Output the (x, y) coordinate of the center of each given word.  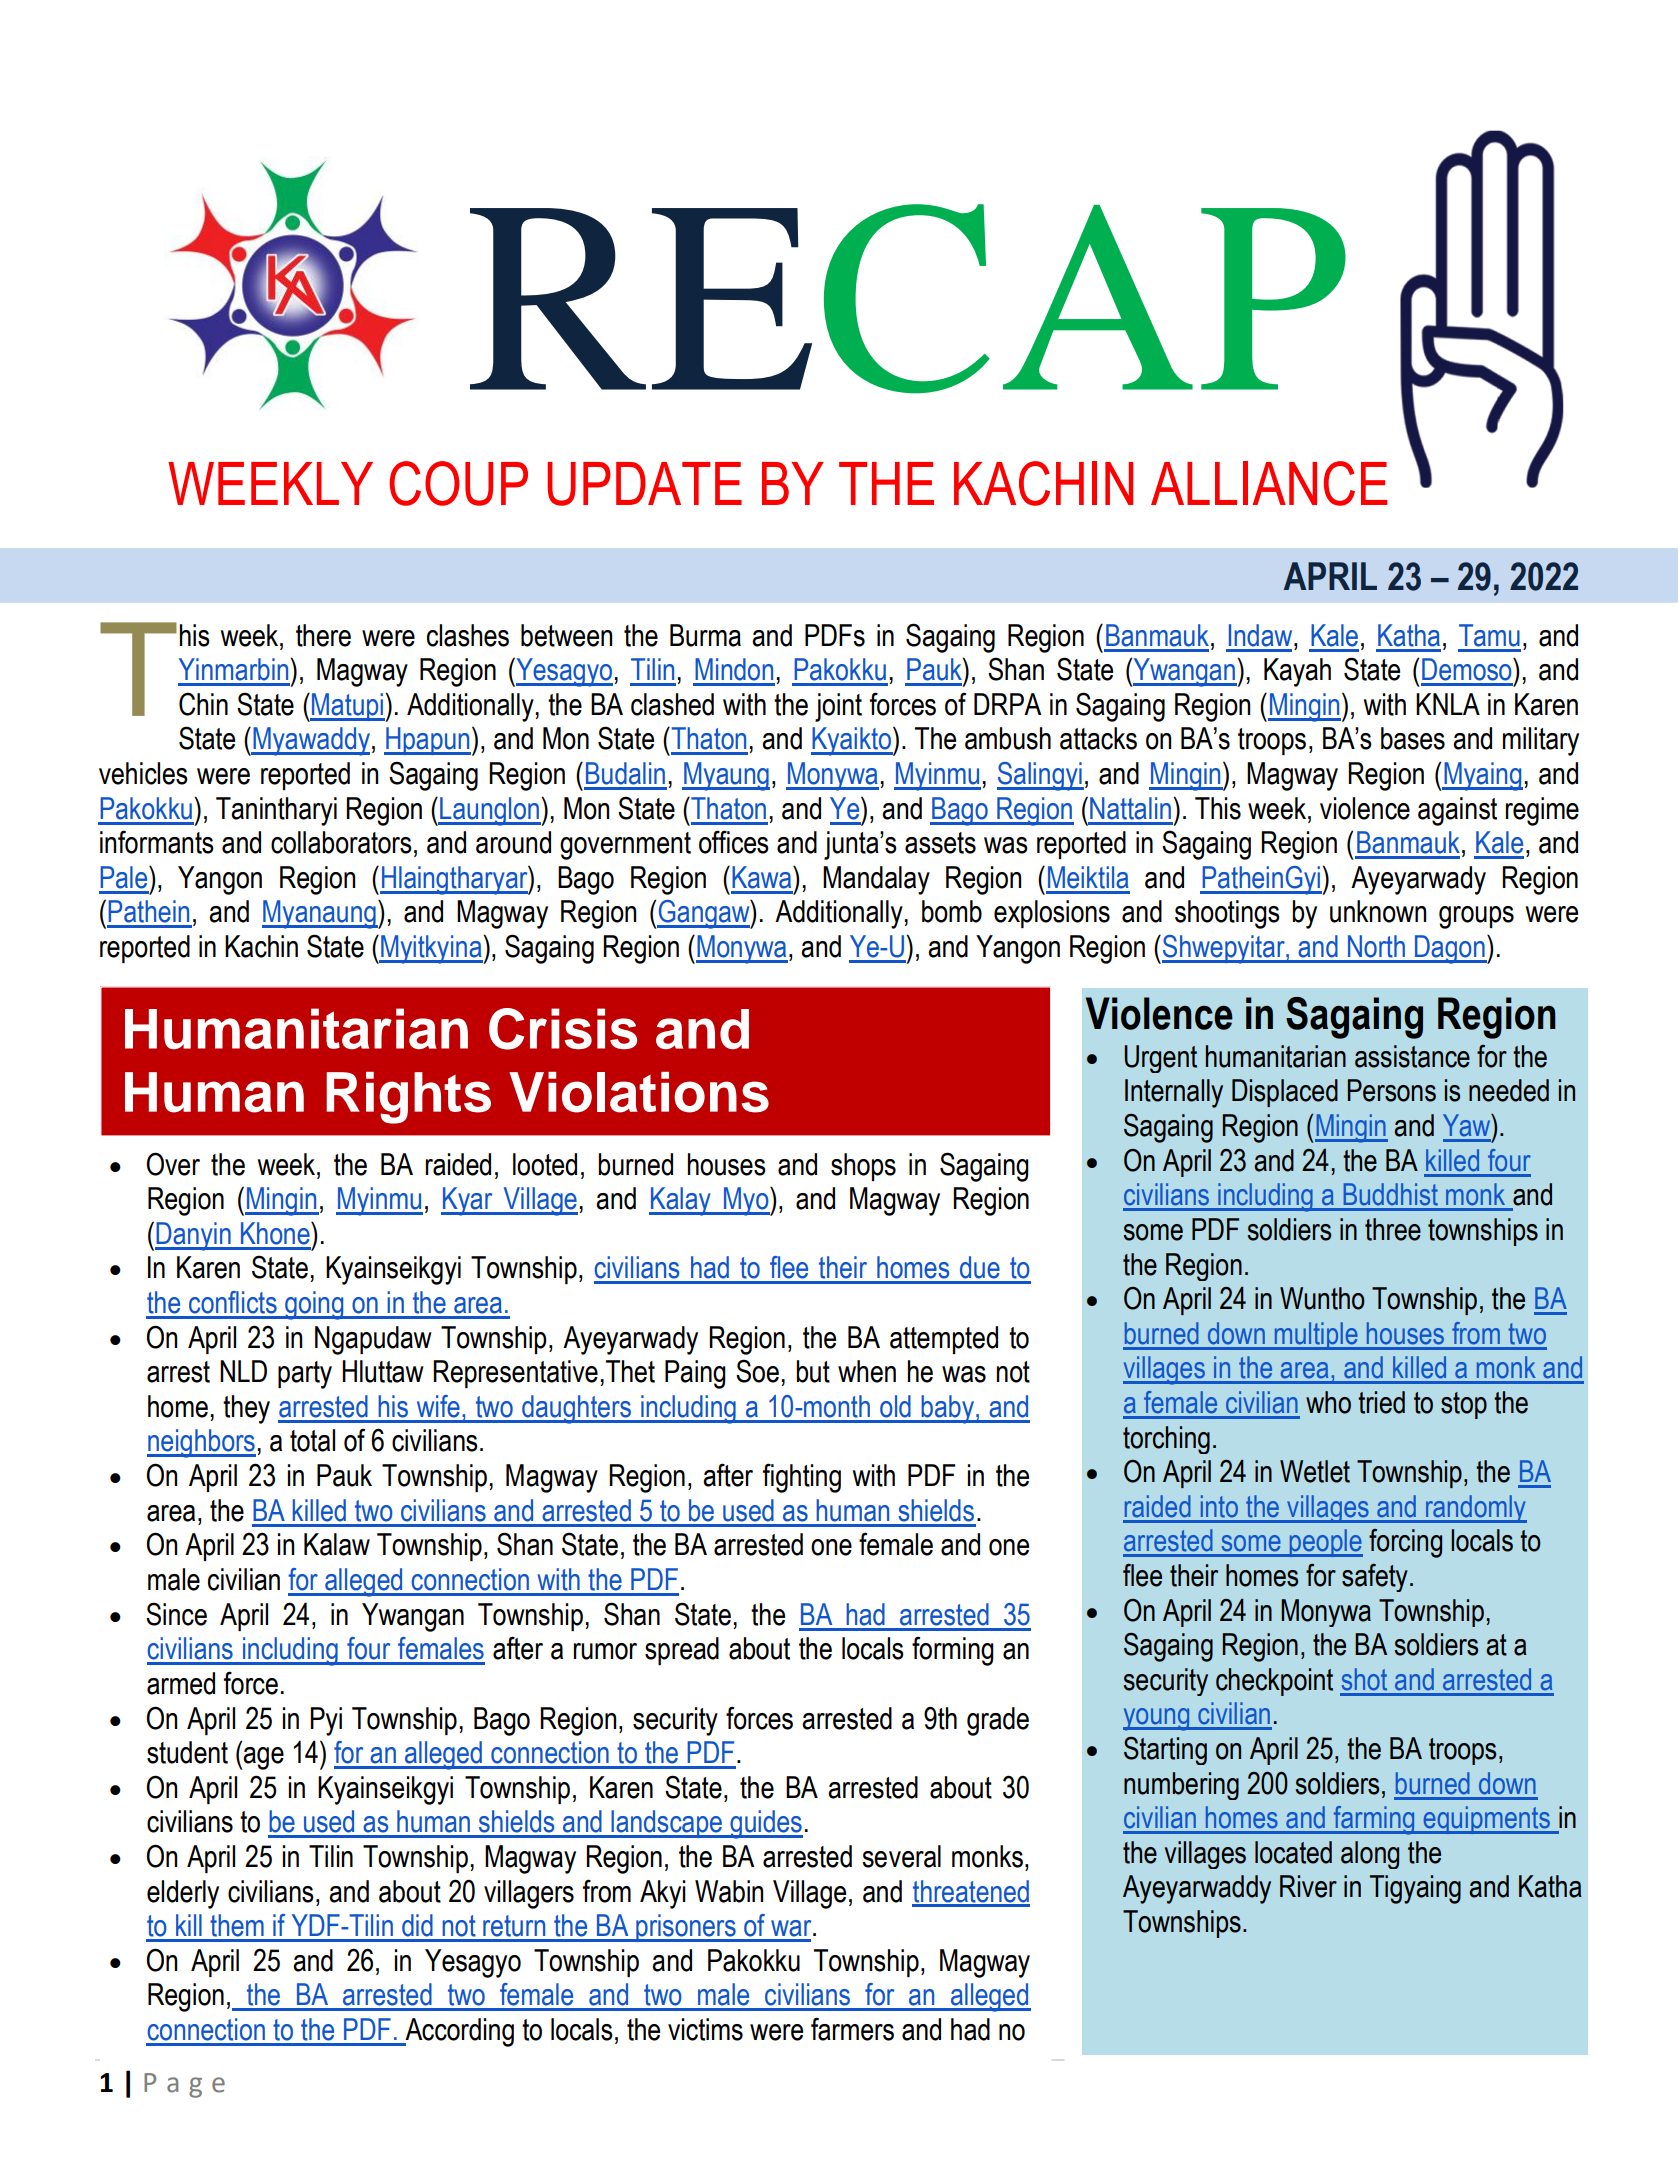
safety (1375, 1578)
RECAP (908, 299)
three (1393, 1229)
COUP (459, 483)
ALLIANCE (1269, 483)
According (458, 2032)
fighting (802, 1478)
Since (176, 1614)
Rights (408, 1098)
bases (1413, 738)
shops (863, 1167)
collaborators (341, 842)
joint (838, 707)
